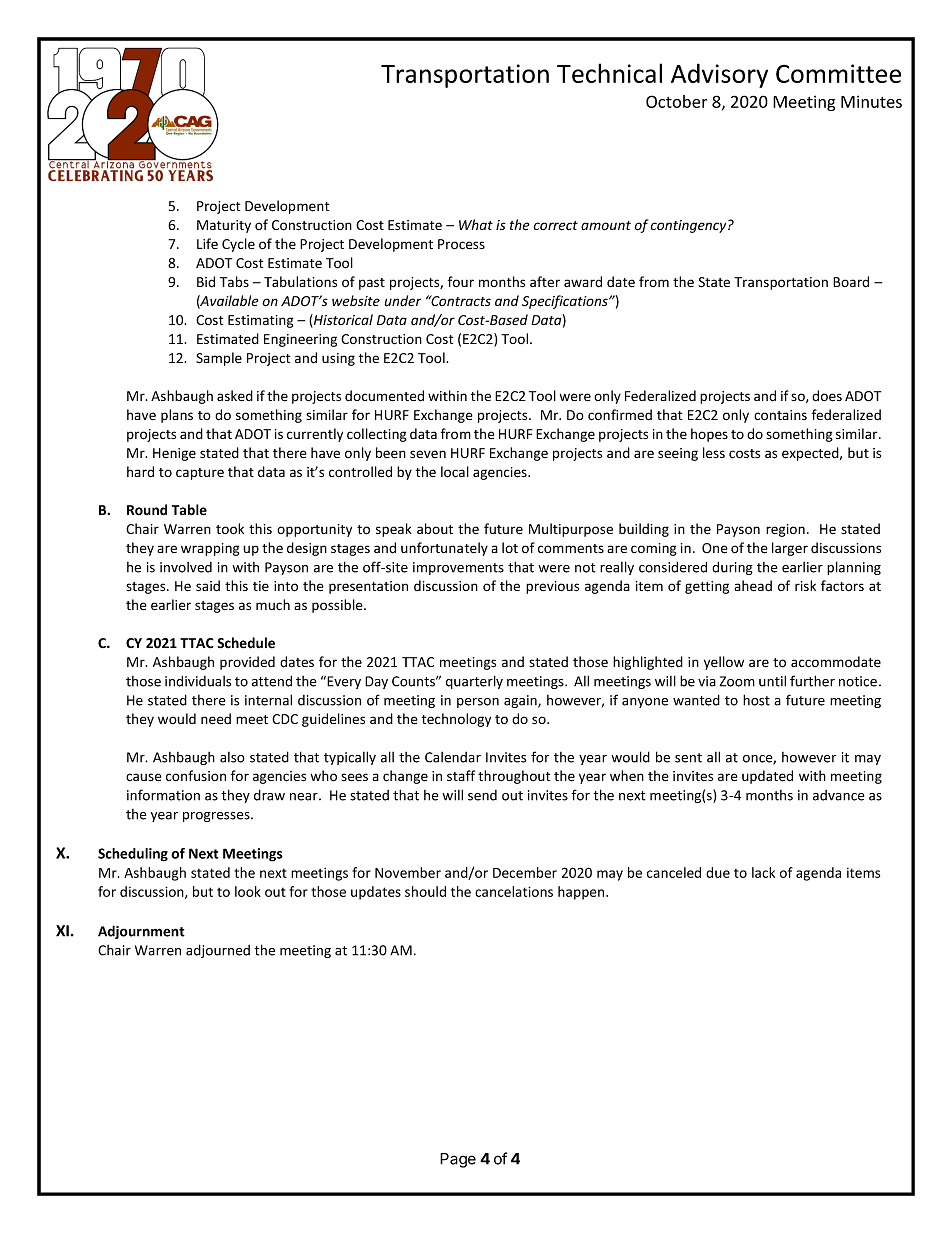  What do you see at coordinates (458, 1160) in the image?
I see `Page` at bounding box center [458, 1160].
